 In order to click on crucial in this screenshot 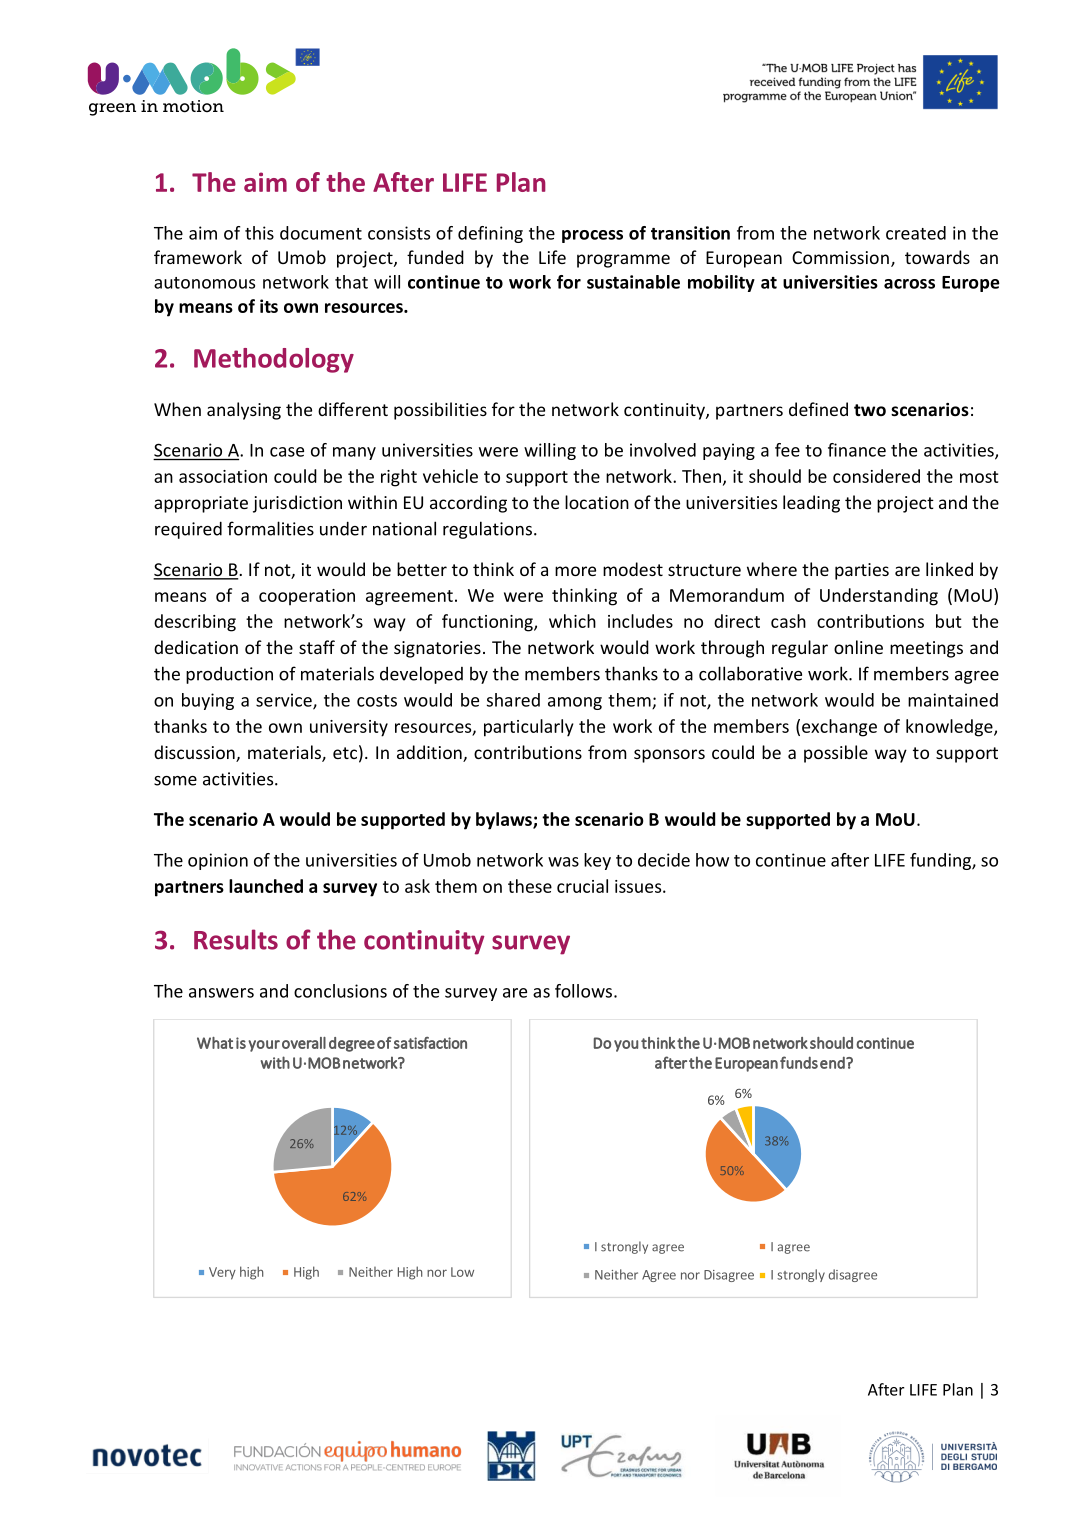, I will do `click(582, 886)`.
